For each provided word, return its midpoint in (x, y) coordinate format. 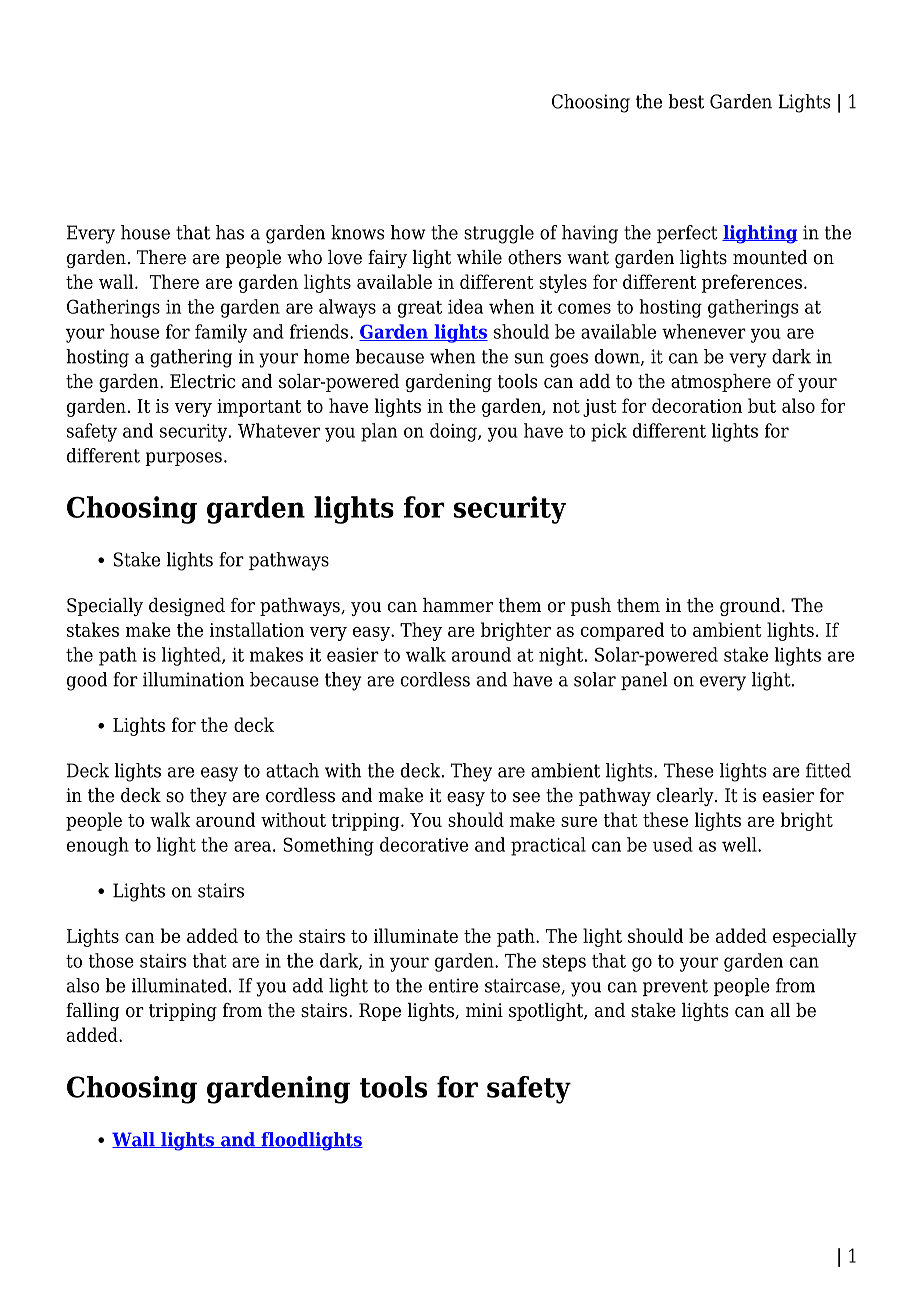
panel (644, 681)
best (686, 101)
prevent (675, 987)
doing (454, 432)
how (408, 232)
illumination (193, 679)
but (762, 405)
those (111, 960)
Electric (202, 381)
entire (453, 985)
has (230, 232)
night (562, 656)
